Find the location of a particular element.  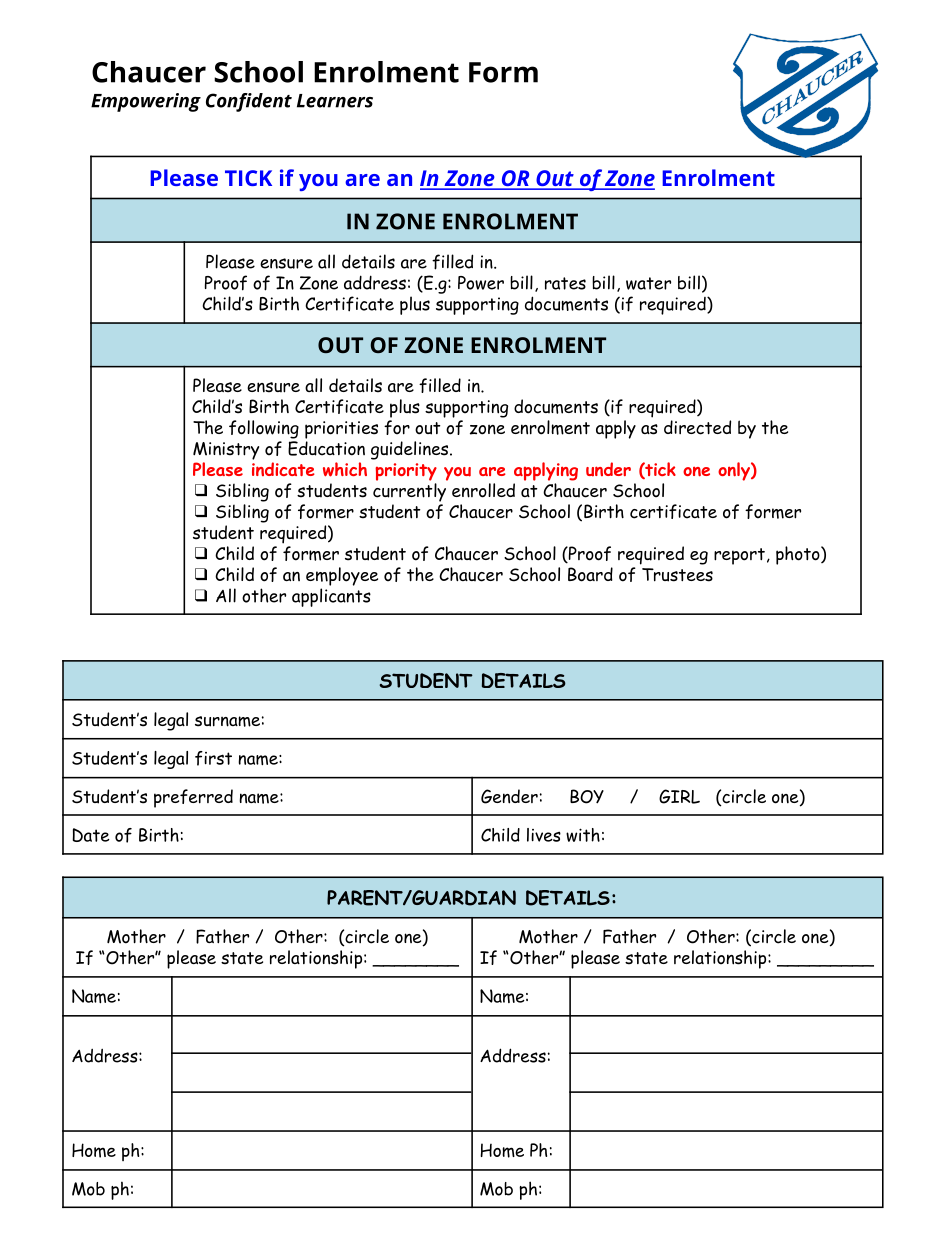

following is located at coordinates (264, 429).
